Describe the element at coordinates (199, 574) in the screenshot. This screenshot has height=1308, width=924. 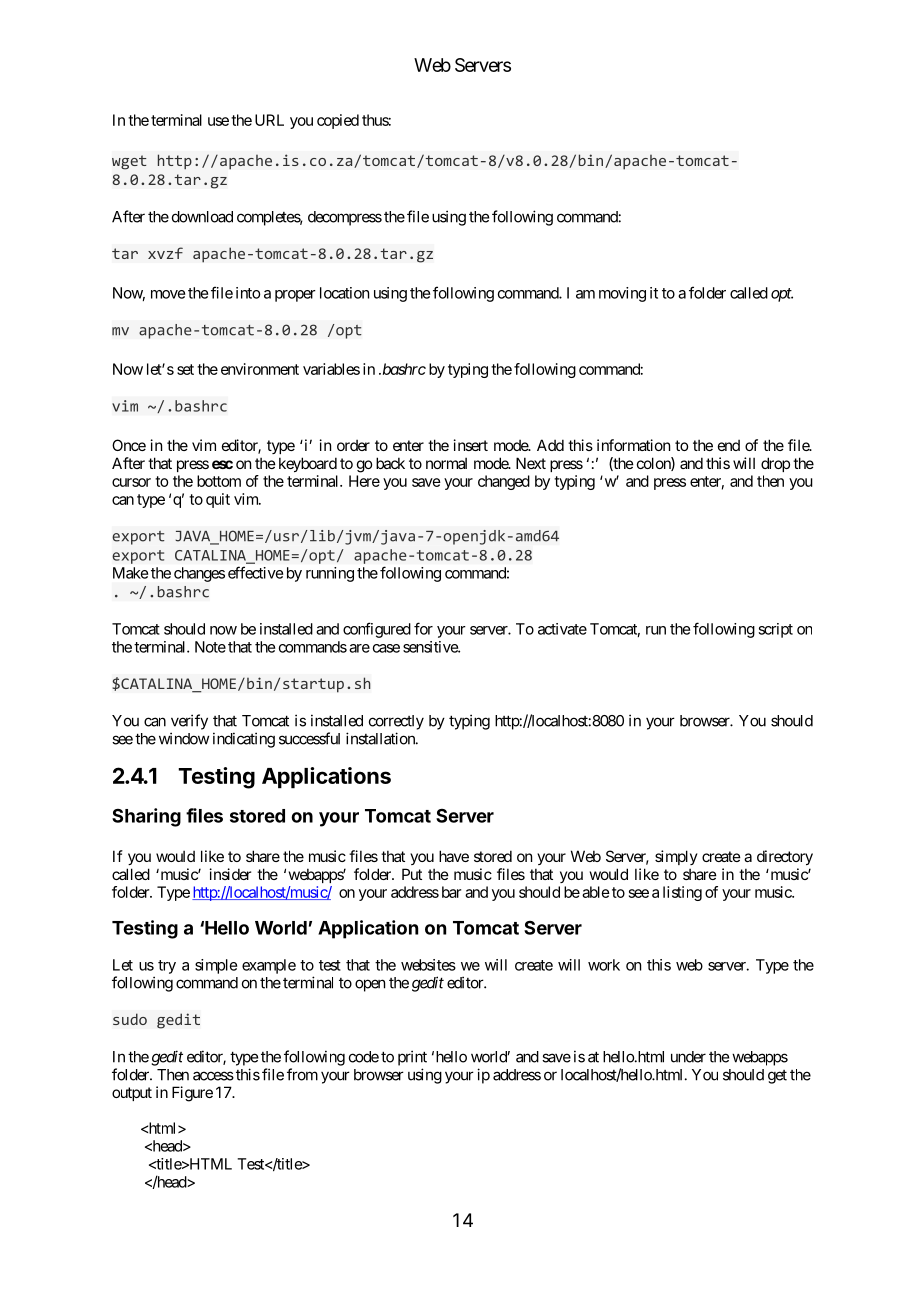
I see `changes` at that location.
